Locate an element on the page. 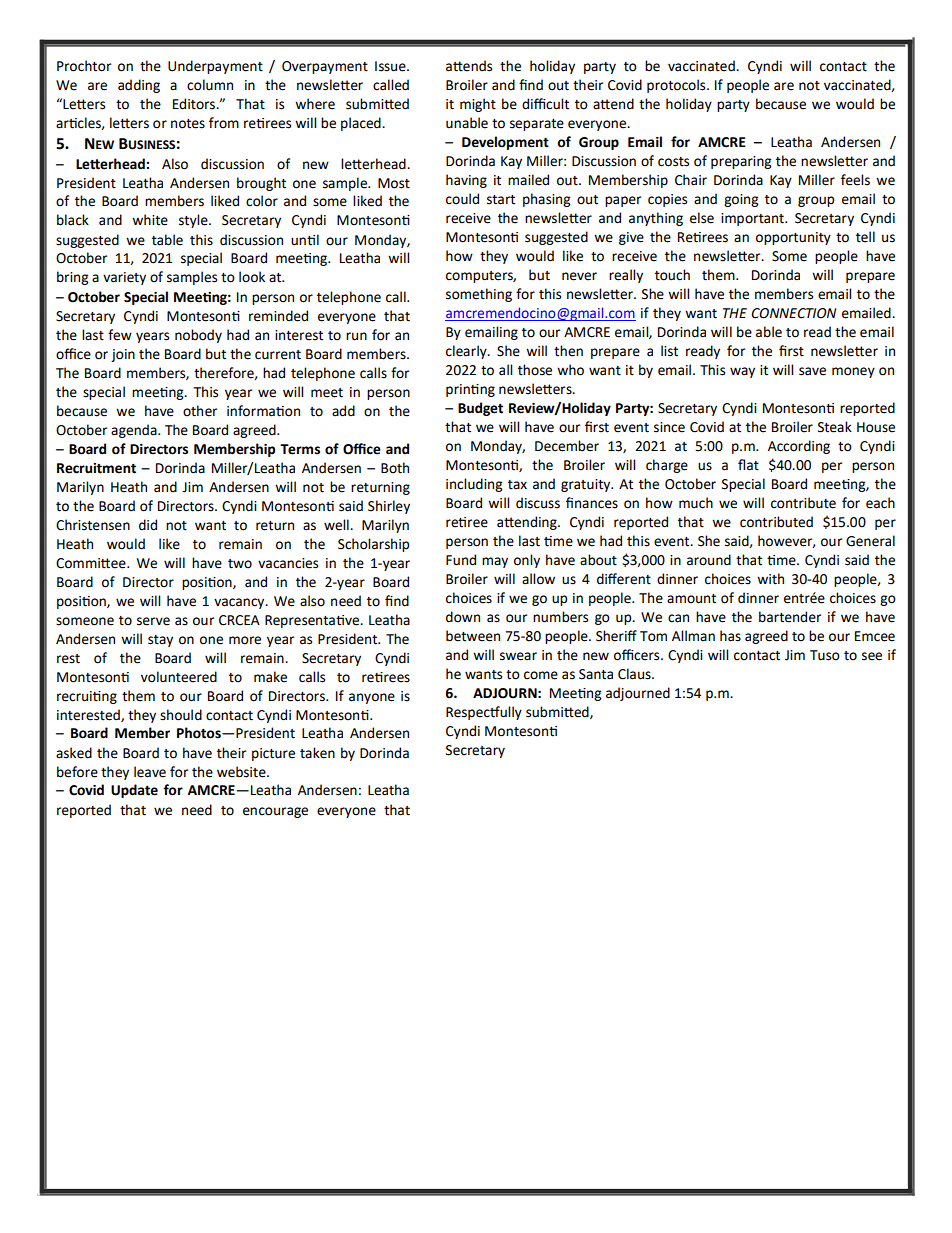 This document has width=952, height=1233. adding is located at coordinates (139, 86).
